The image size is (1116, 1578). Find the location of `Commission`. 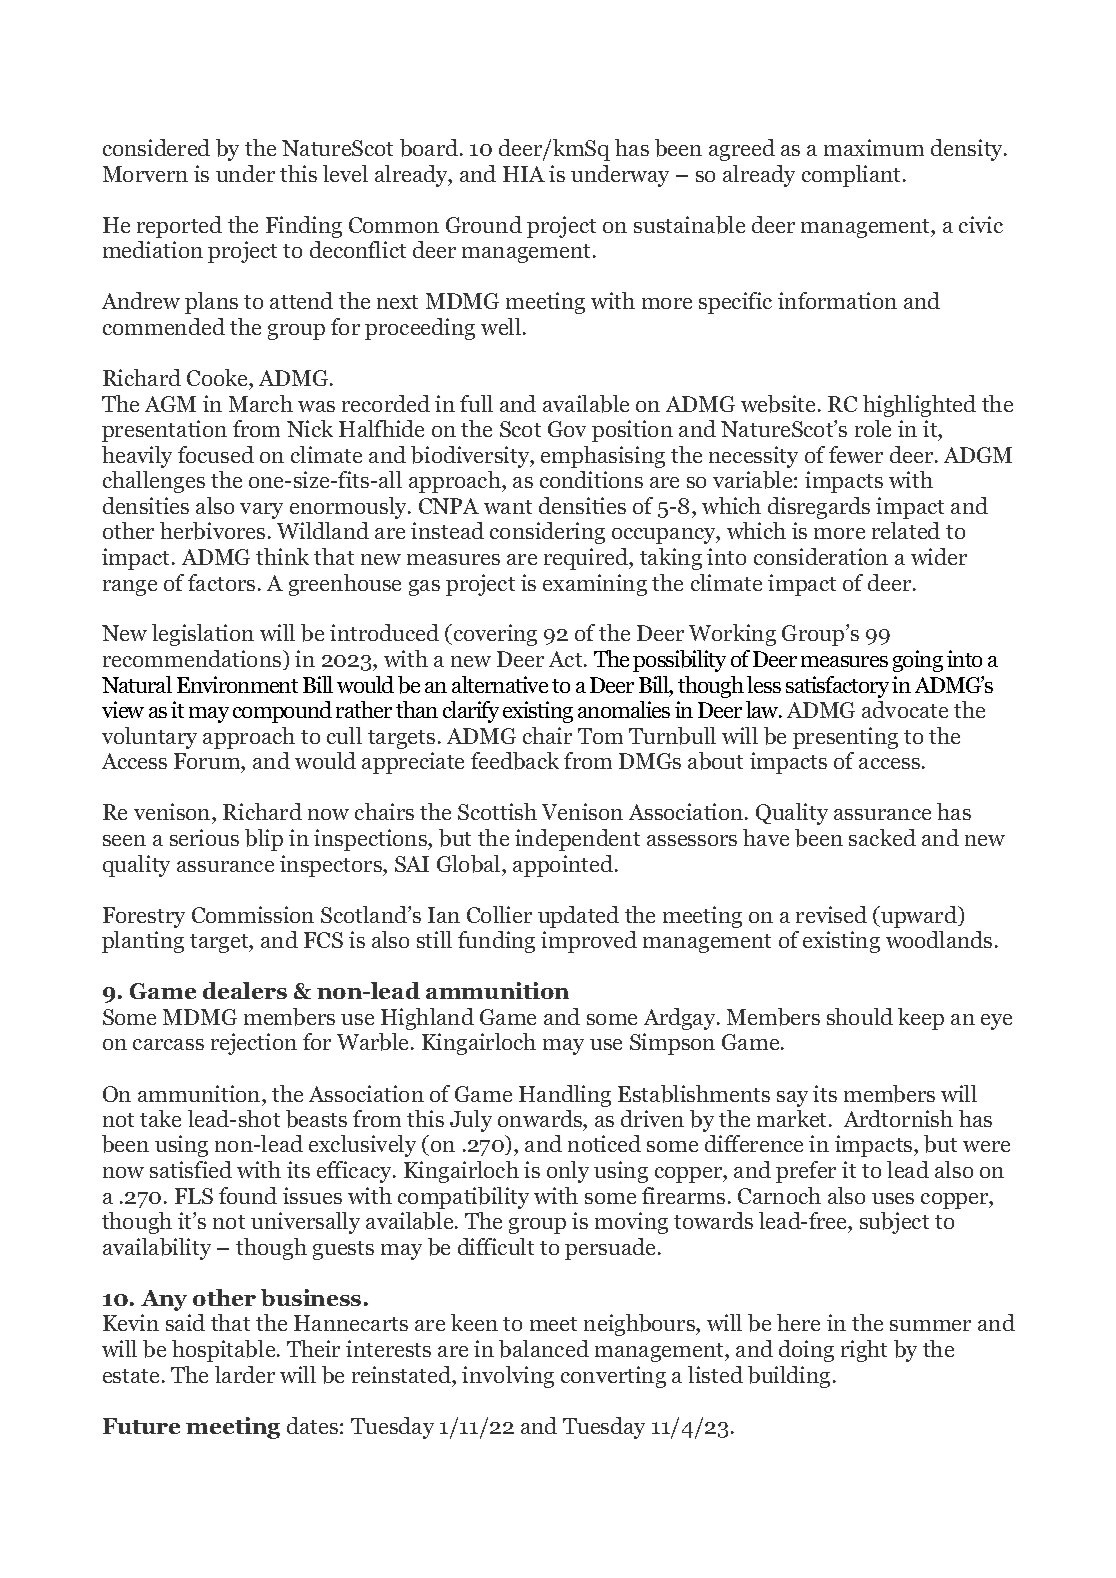

Commission is located at coordinates (253, 914).
